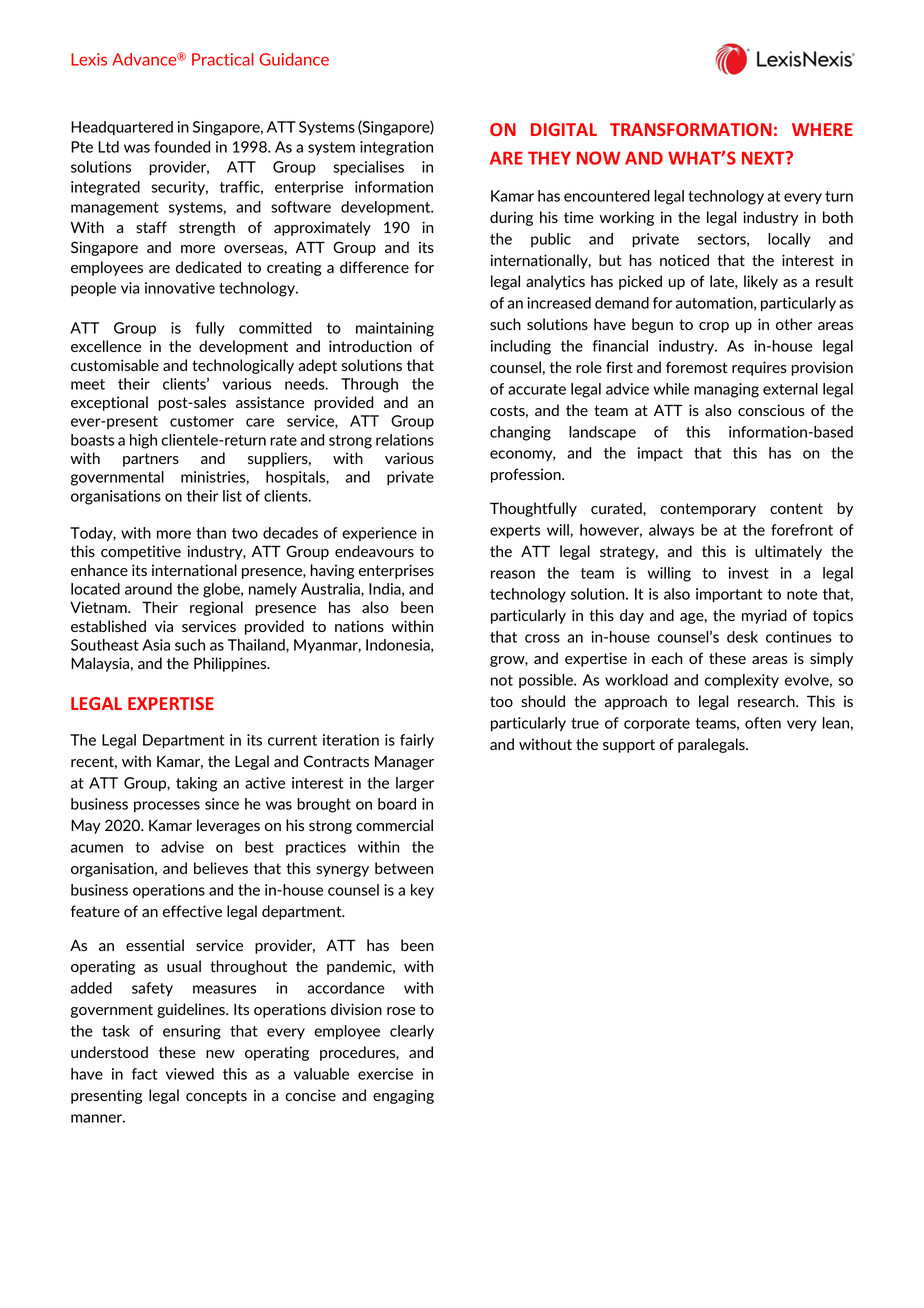 Image resolution: width=924 pixels, height=1308 pixels. Describe the element at coordinates (521, 347) in the page. I see `including` at that location.
